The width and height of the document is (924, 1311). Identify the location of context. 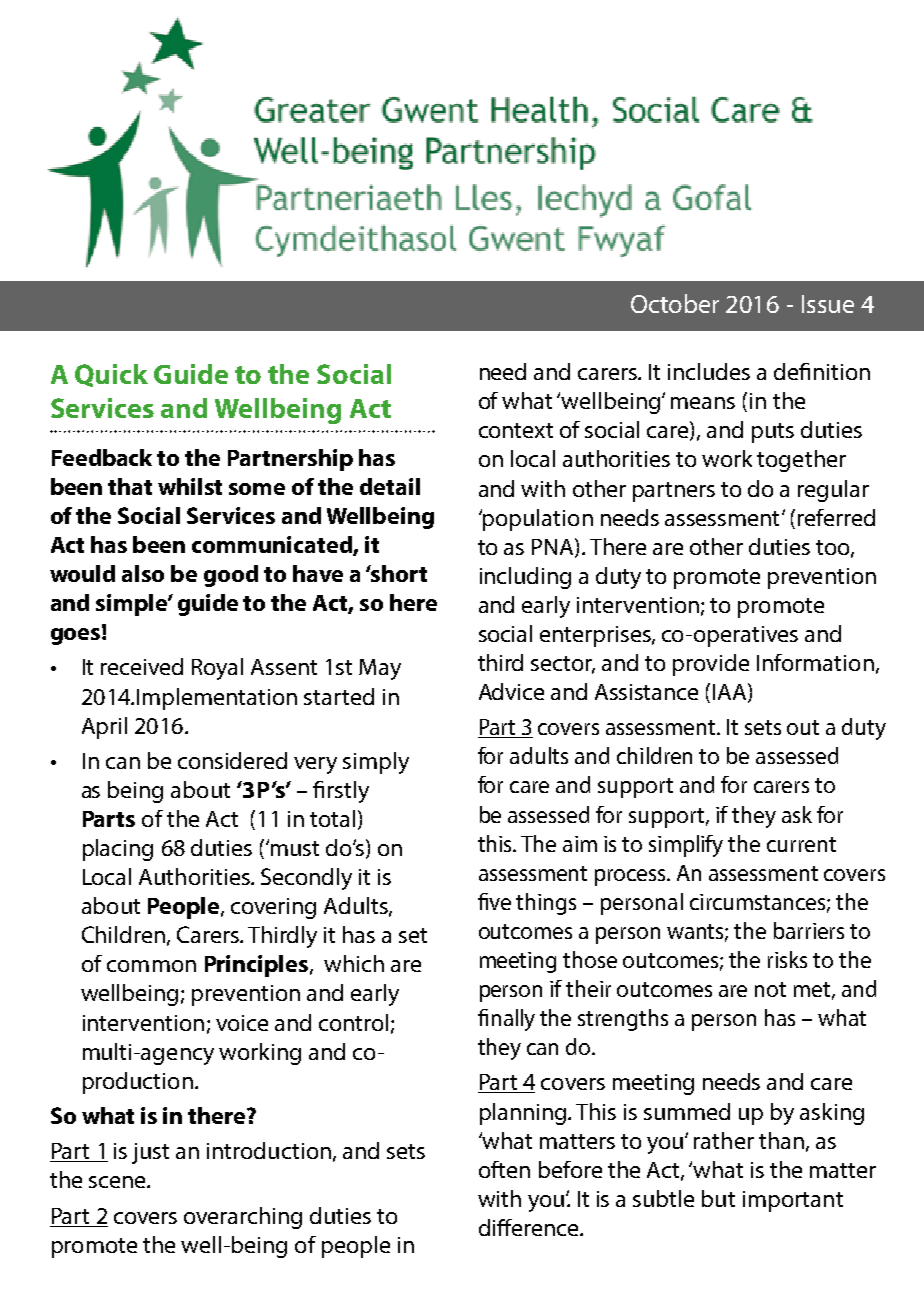
(516, 430).
